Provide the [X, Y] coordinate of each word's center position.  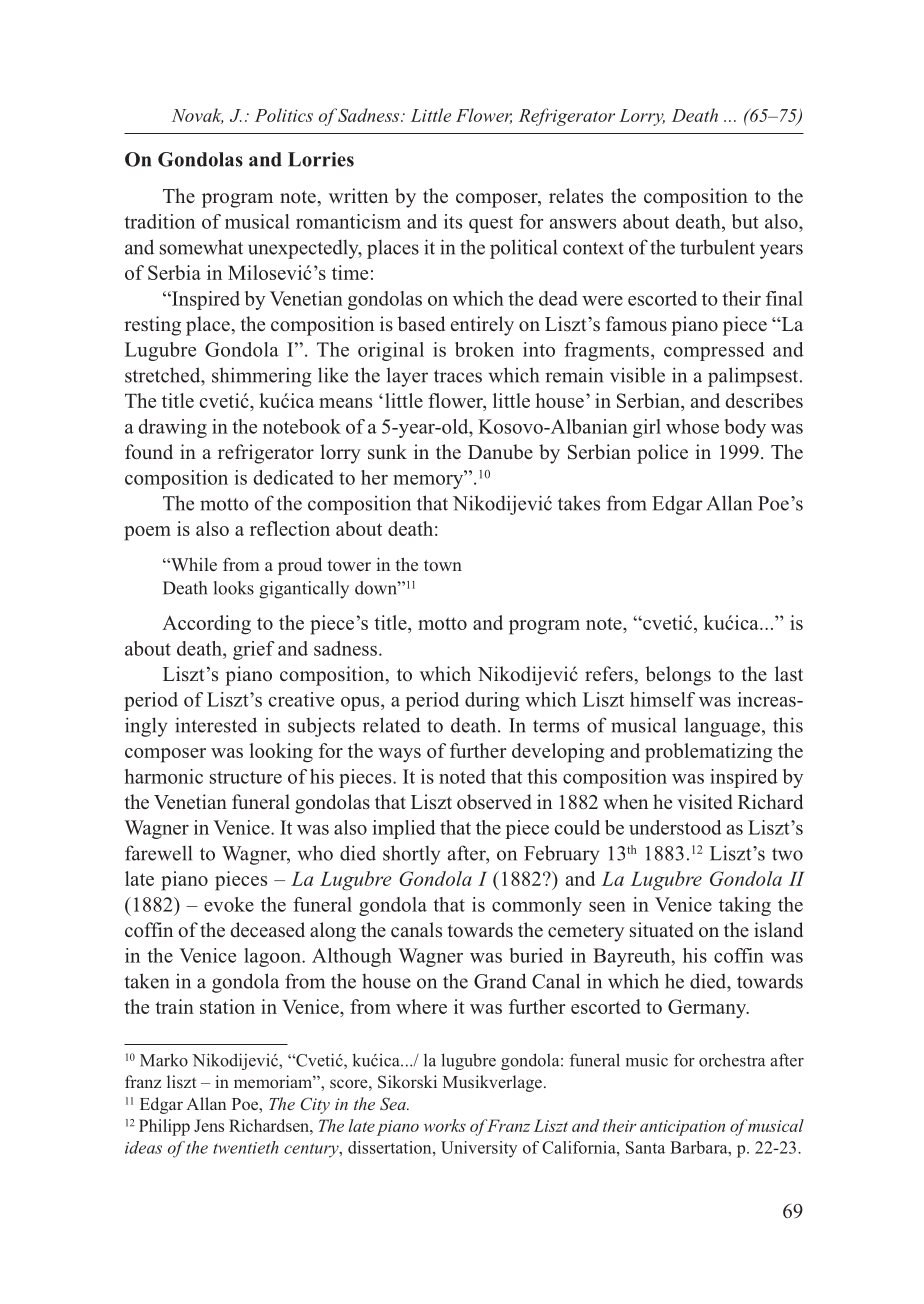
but [745, 221]
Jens [209, 1125]
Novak [198, 116]
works [445, 1125]
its [453, 221]
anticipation [682, 1128]
